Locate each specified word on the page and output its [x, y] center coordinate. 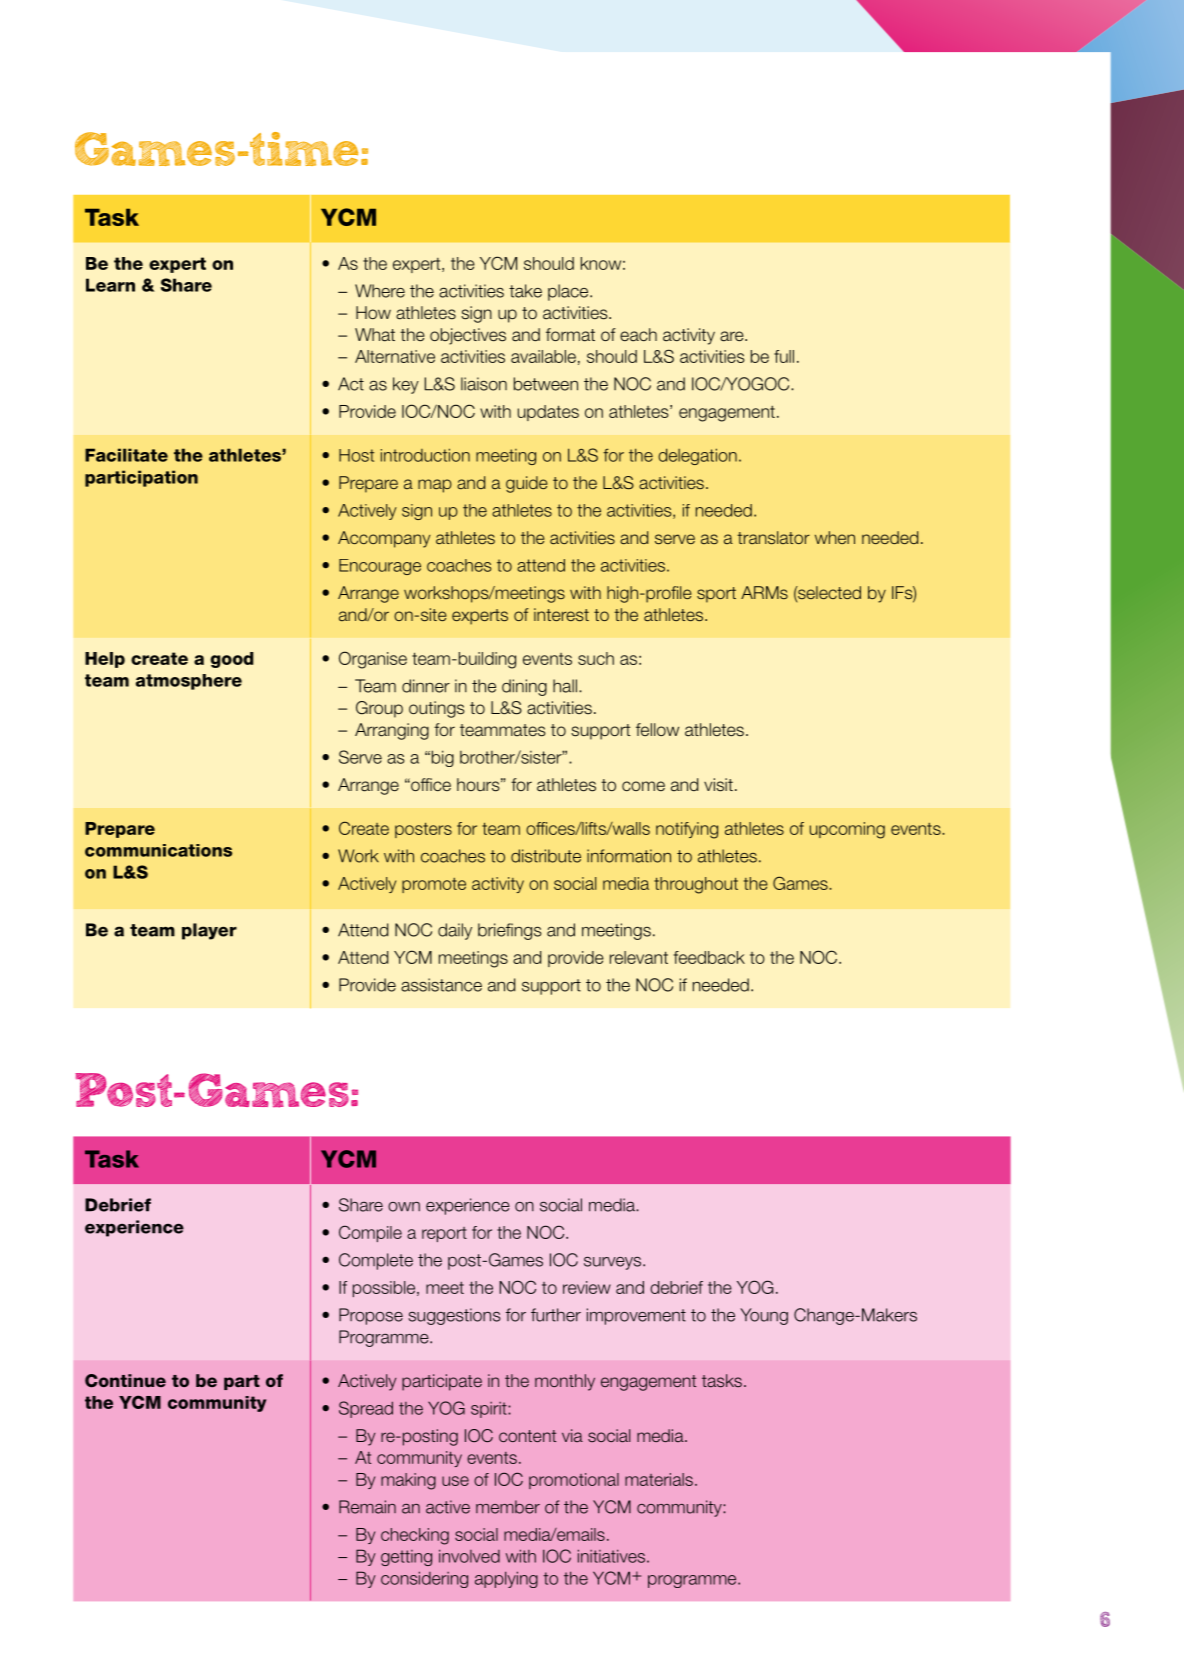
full [784, 356]
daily [455, 931]
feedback [709, 957]
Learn [110, 285]
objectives [468, 336]
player [209, 931]
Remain [367, 1507]
